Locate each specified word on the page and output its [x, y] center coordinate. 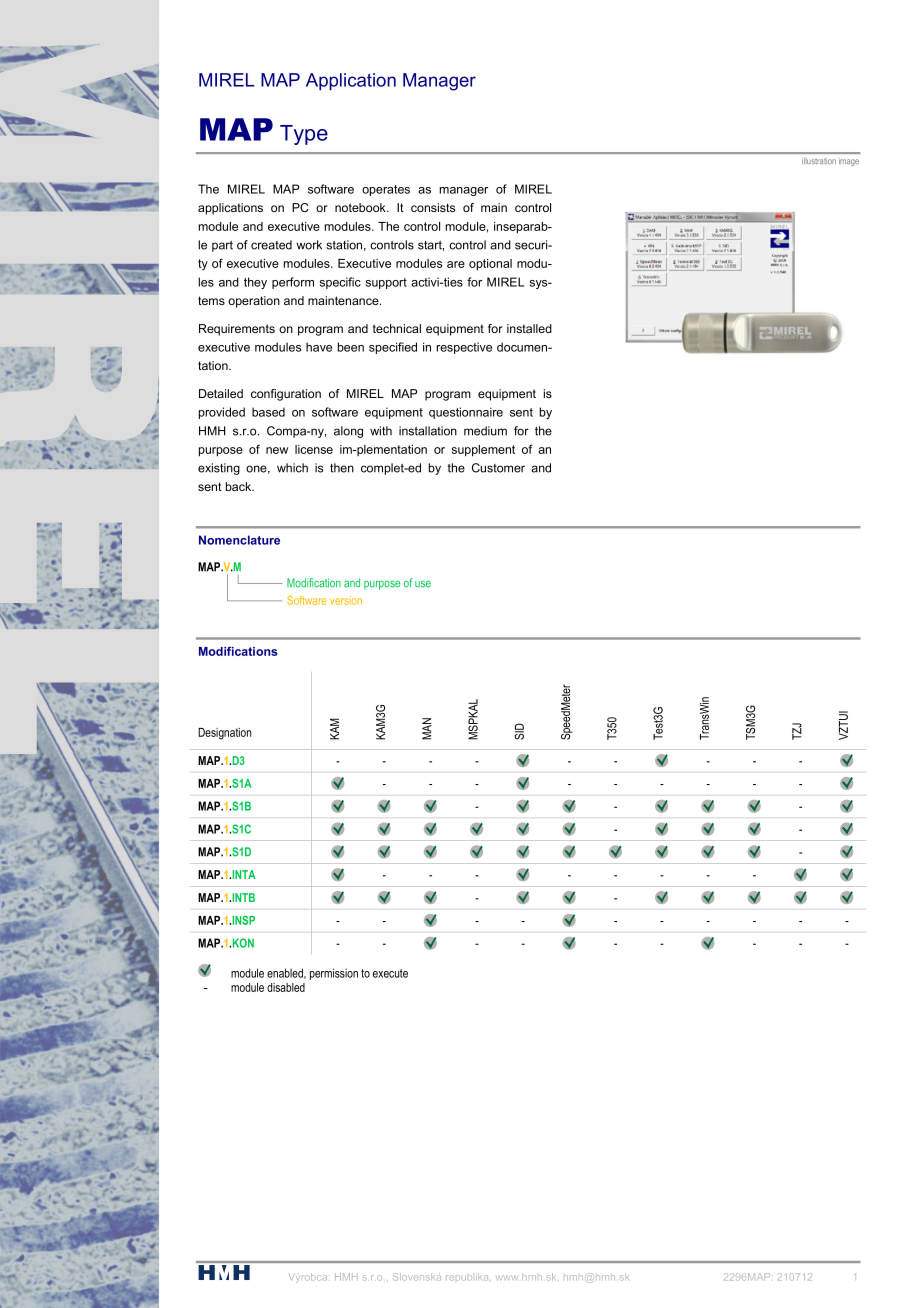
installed [529, 328]
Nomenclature [239, 540]
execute [390, 973]
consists [433, 207]
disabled [286, 987]
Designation [224, 734]
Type [304, 135]
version [346, 600]
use [423, 584]
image [849, 162]
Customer [498, 468]
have [319, 347]
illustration [819, 161]
